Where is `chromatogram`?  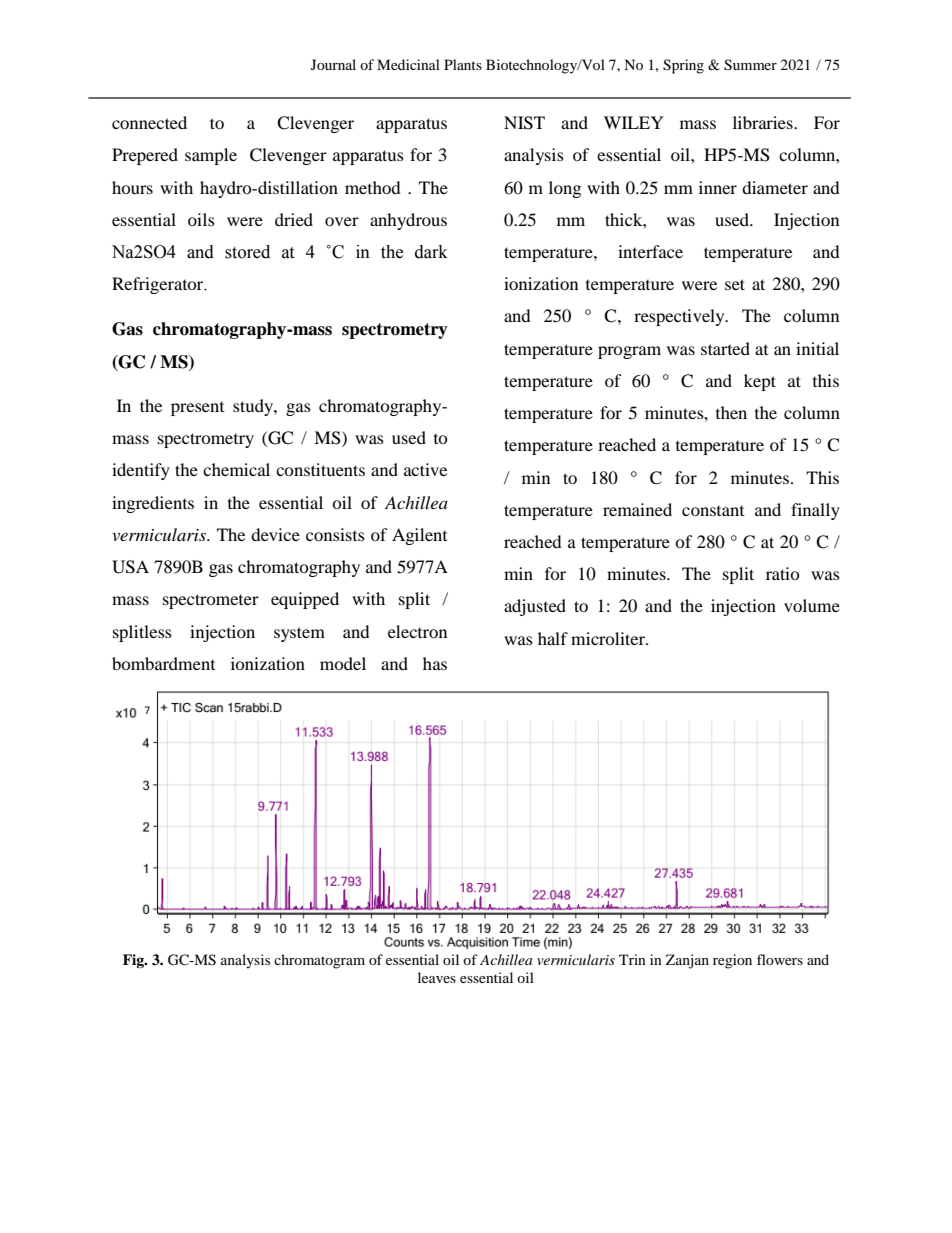 chromatogram is located at coordinates (319, 961).
